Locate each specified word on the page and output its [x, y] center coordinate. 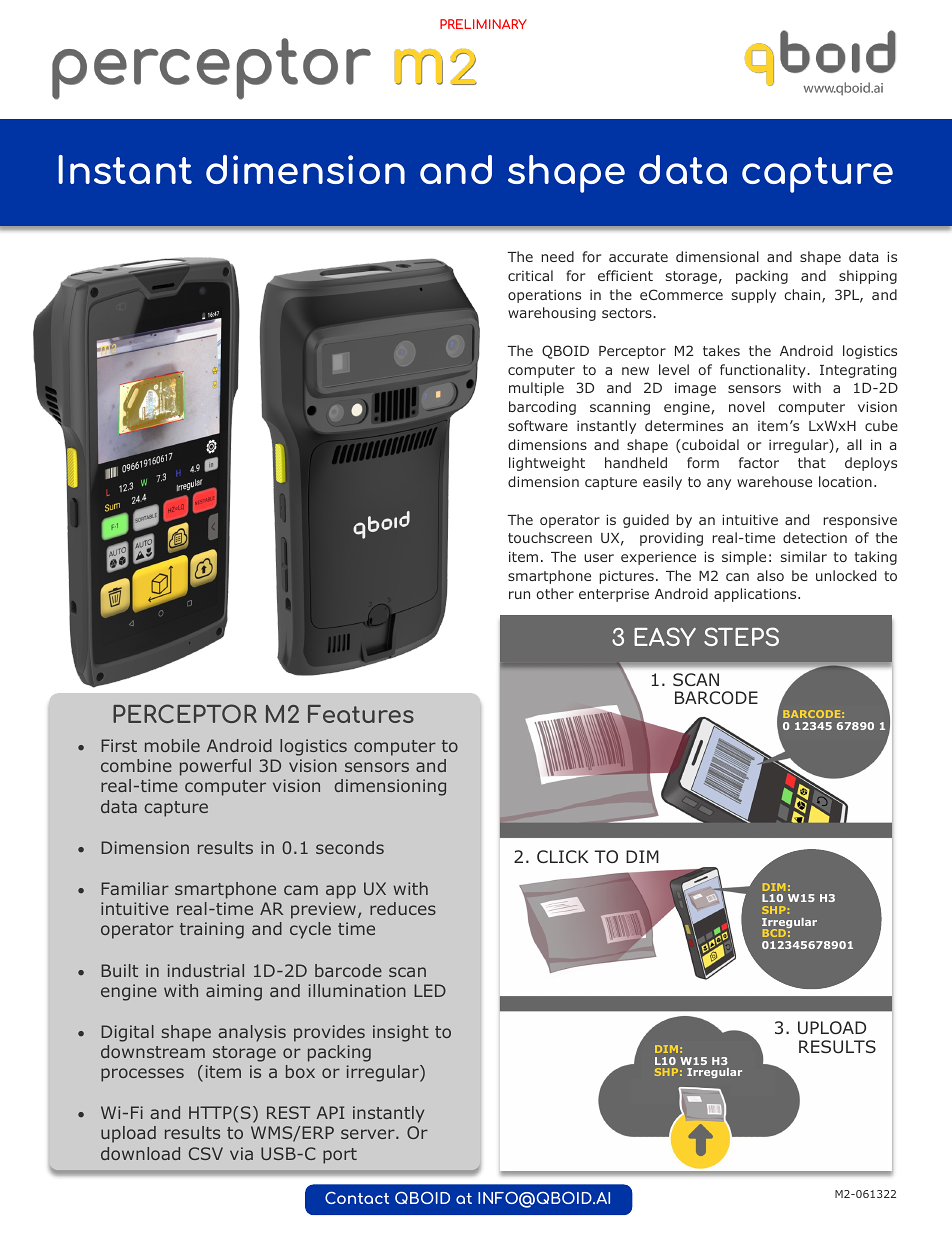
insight [401, 1033]
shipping [868, 277]
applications [756, 595]
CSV [206, 1153]
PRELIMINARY [483, 24]
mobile [172, 745]
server [369, 1134]
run [519, 595]
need [558, 256]
